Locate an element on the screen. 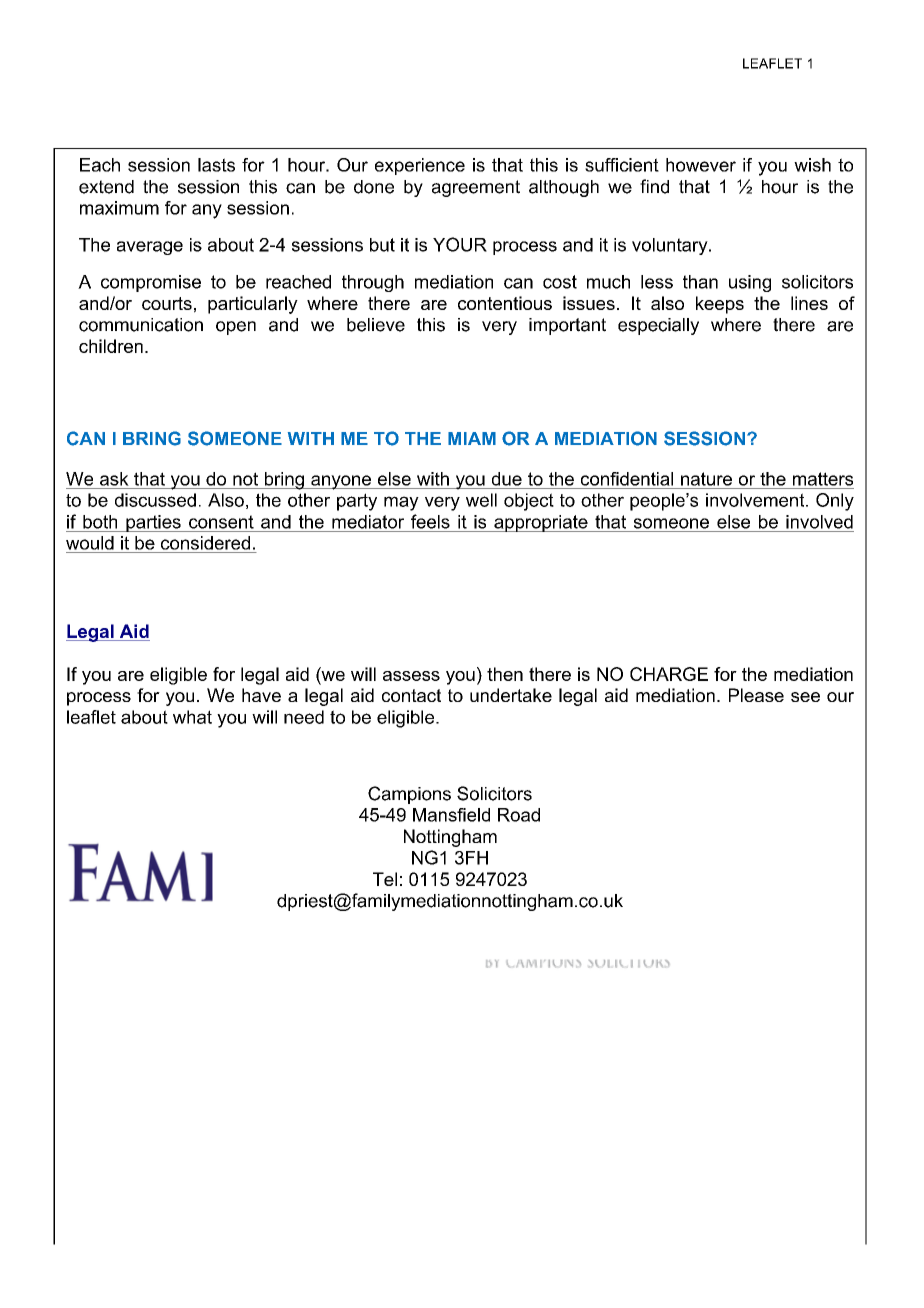  Please is located at coordinates (756, 695).
